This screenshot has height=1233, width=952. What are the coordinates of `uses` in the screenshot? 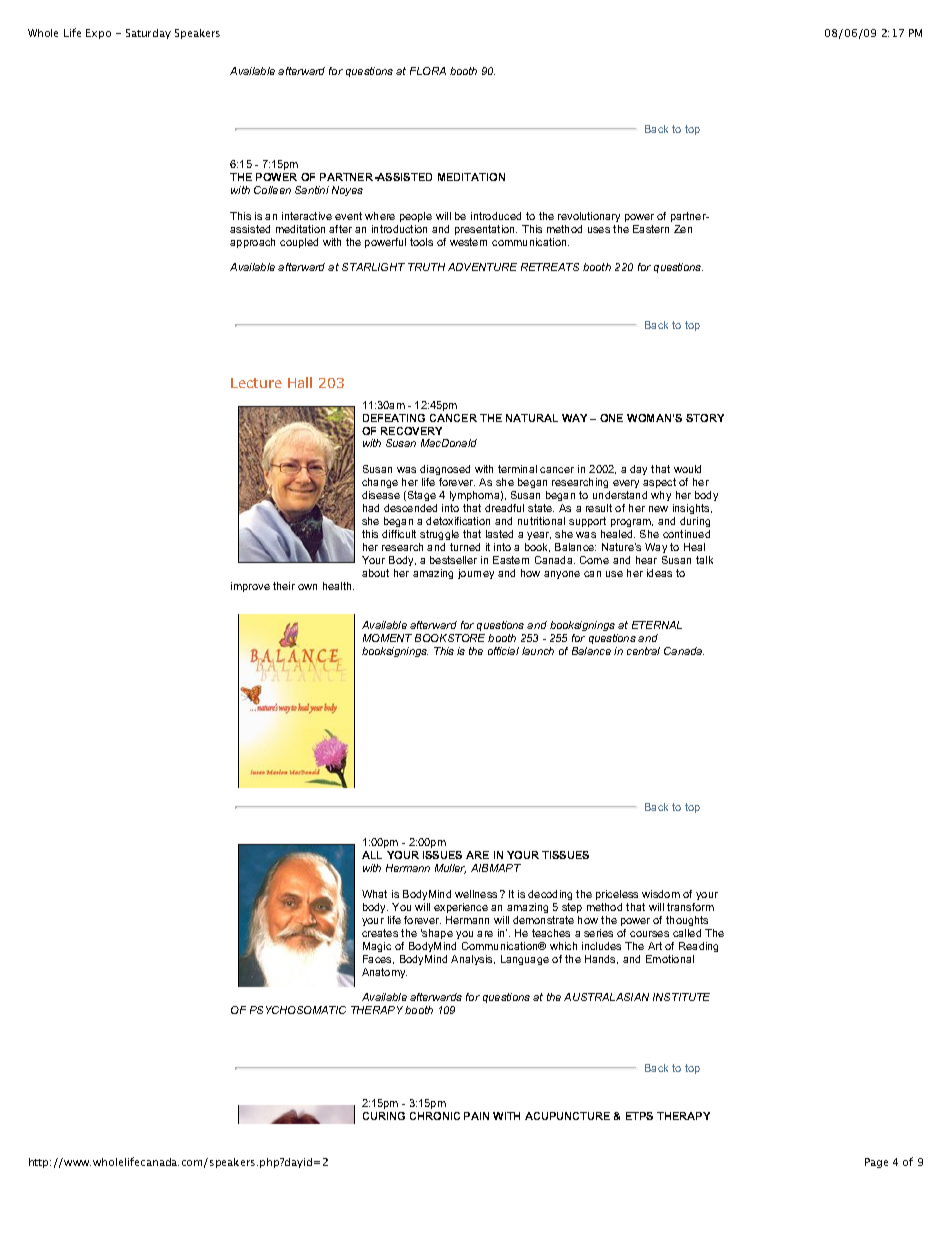 It's located at (599, 230).
